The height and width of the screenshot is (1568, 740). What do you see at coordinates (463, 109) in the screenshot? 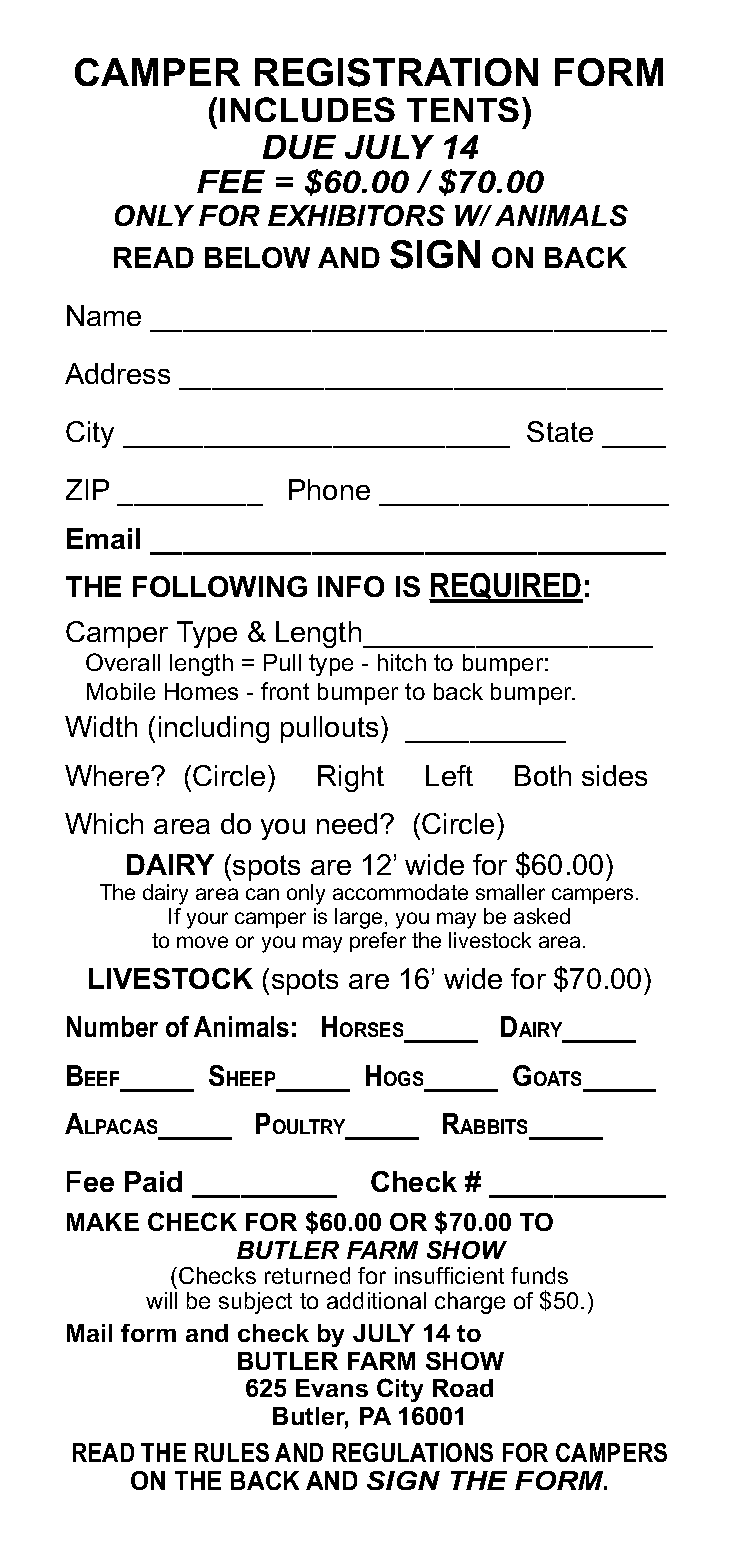
I see `TENTS` at bounding box center [463, 109].
